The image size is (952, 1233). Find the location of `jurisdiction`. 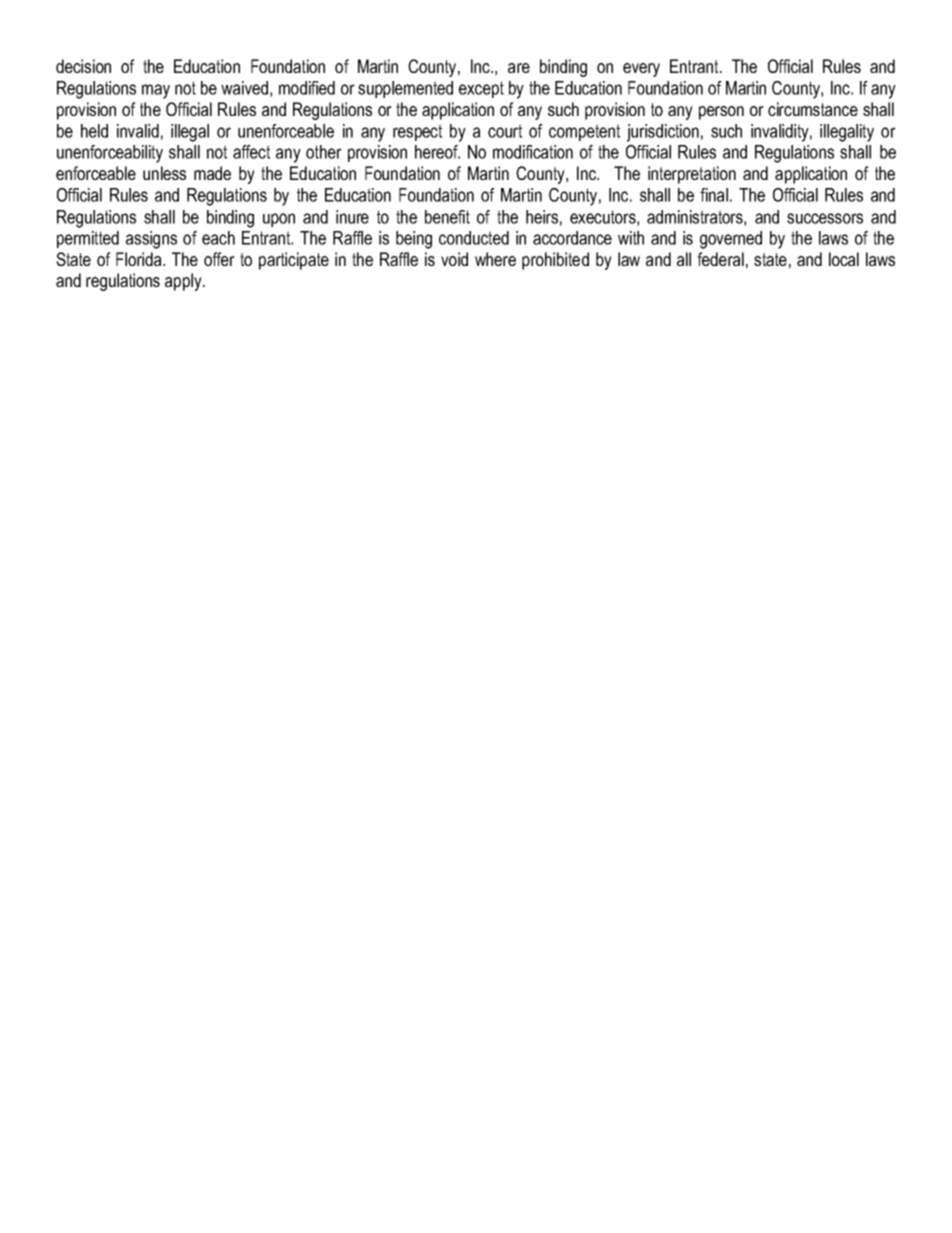

jurisdiction is located at coordinates (663, 133).
